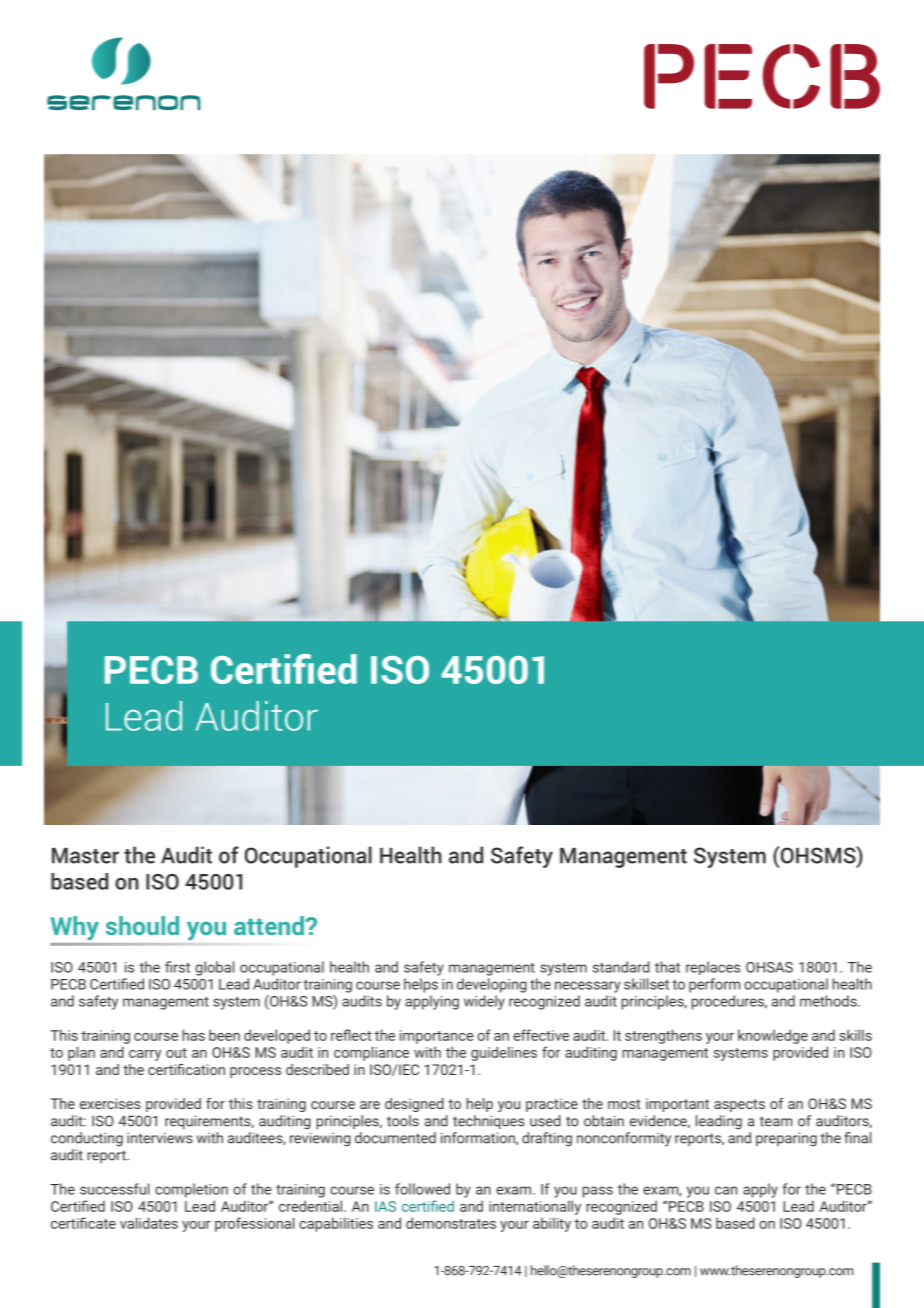 The width and height of the screenshot is (924, 1308). Describe the element at coordinates (714, 985) in the screenshot. I see `perform` at that location.
